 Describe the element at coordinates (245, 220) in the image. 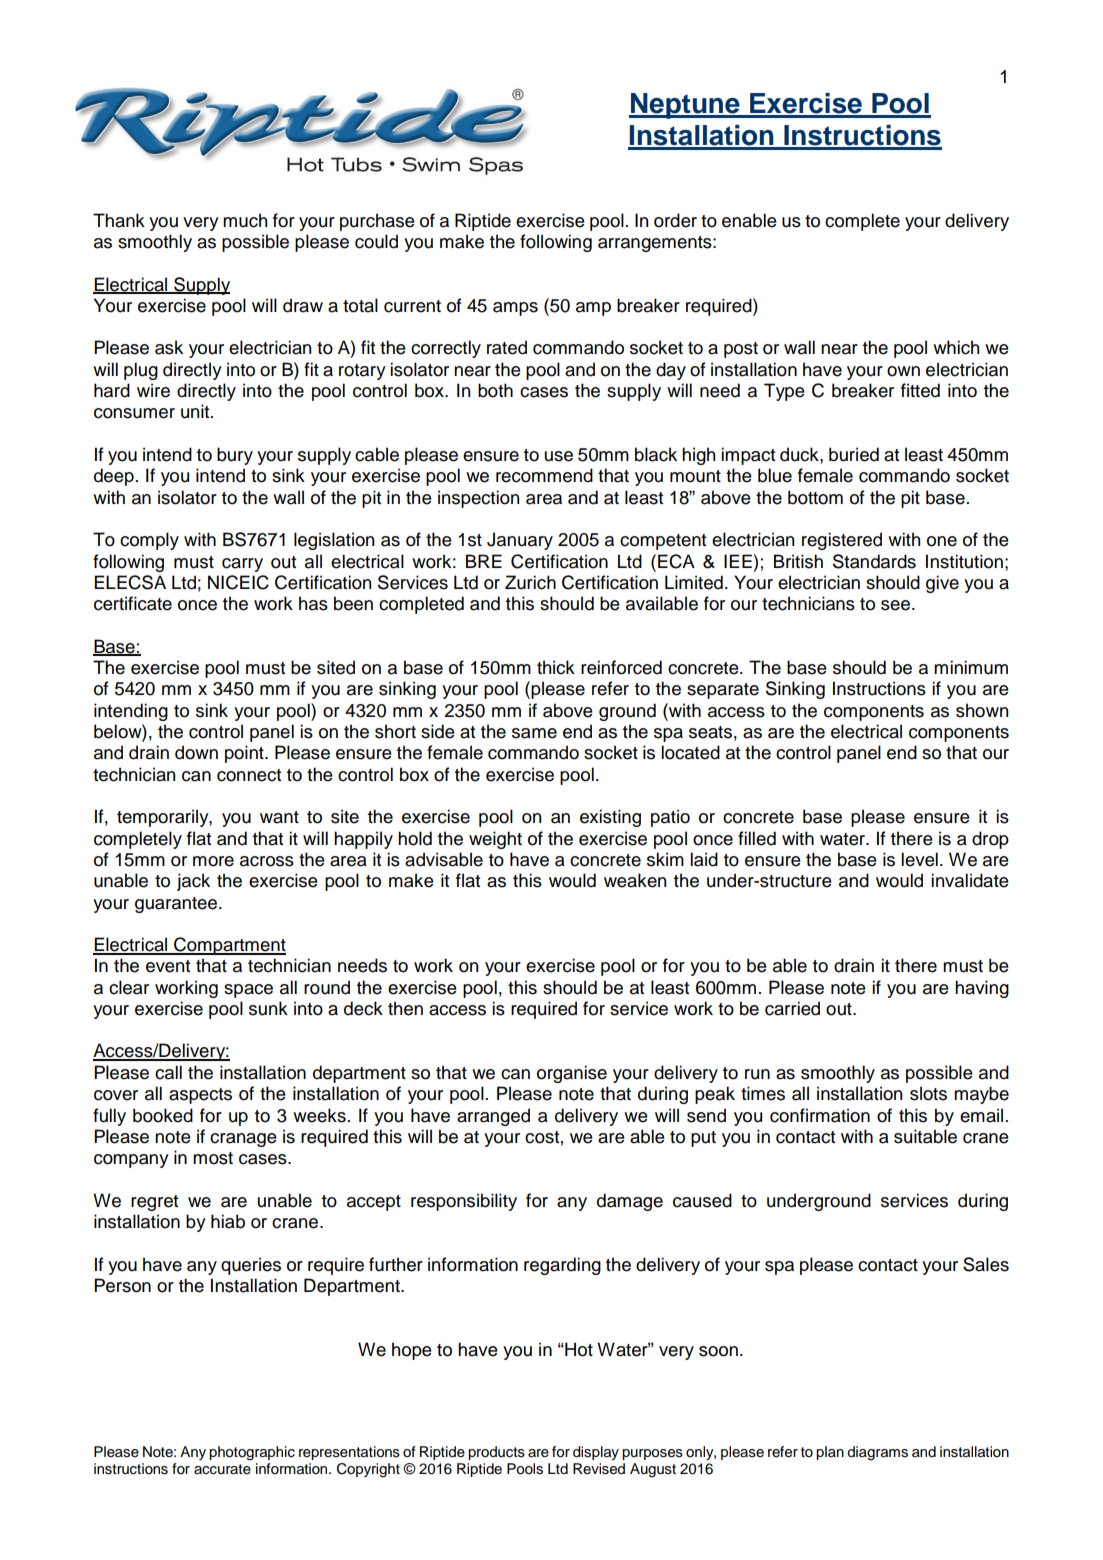

I see `much` at that location.
